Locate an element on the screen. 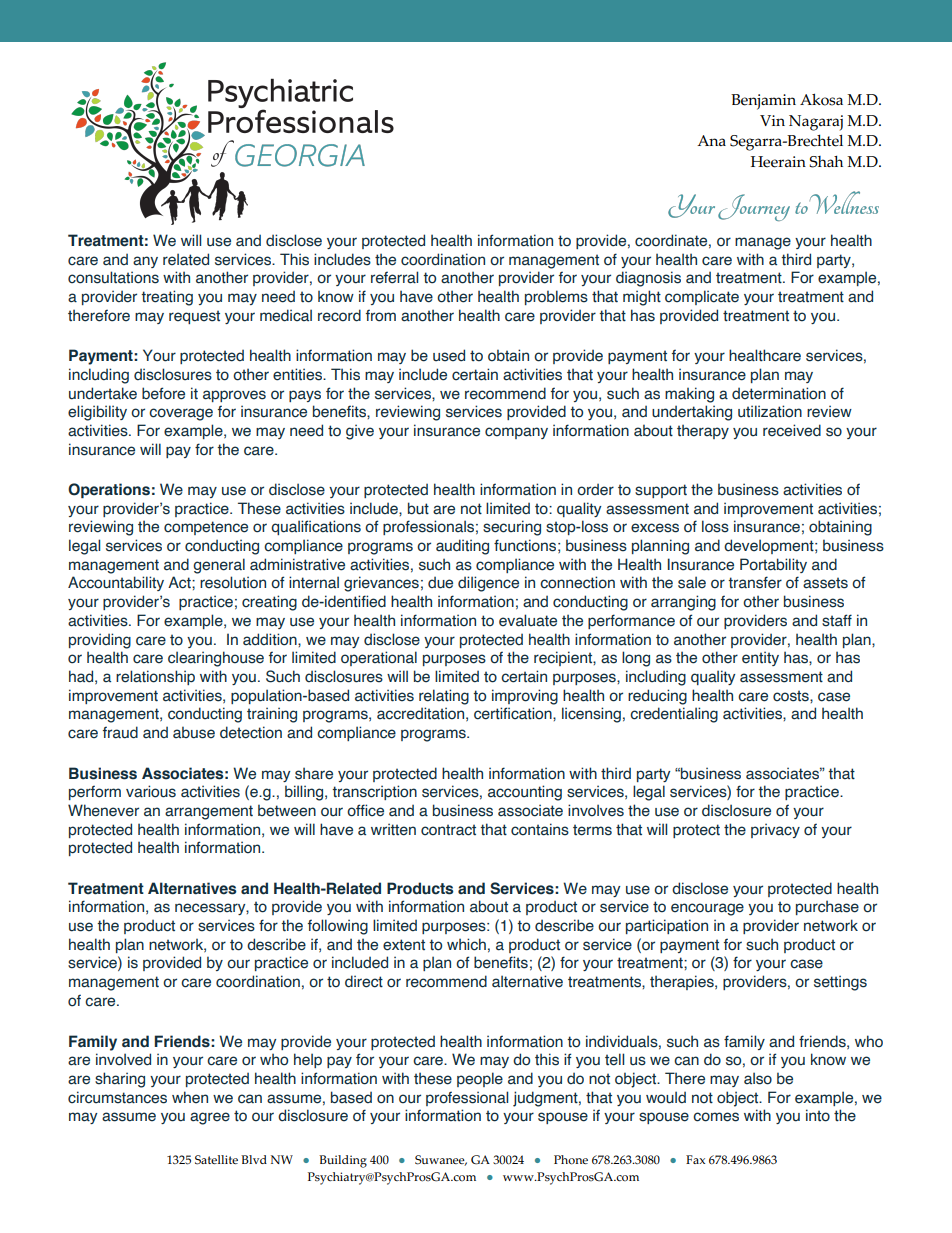 The height and width of the screenshot is (1233, 952). referral is located at coordinates (394, 277).
